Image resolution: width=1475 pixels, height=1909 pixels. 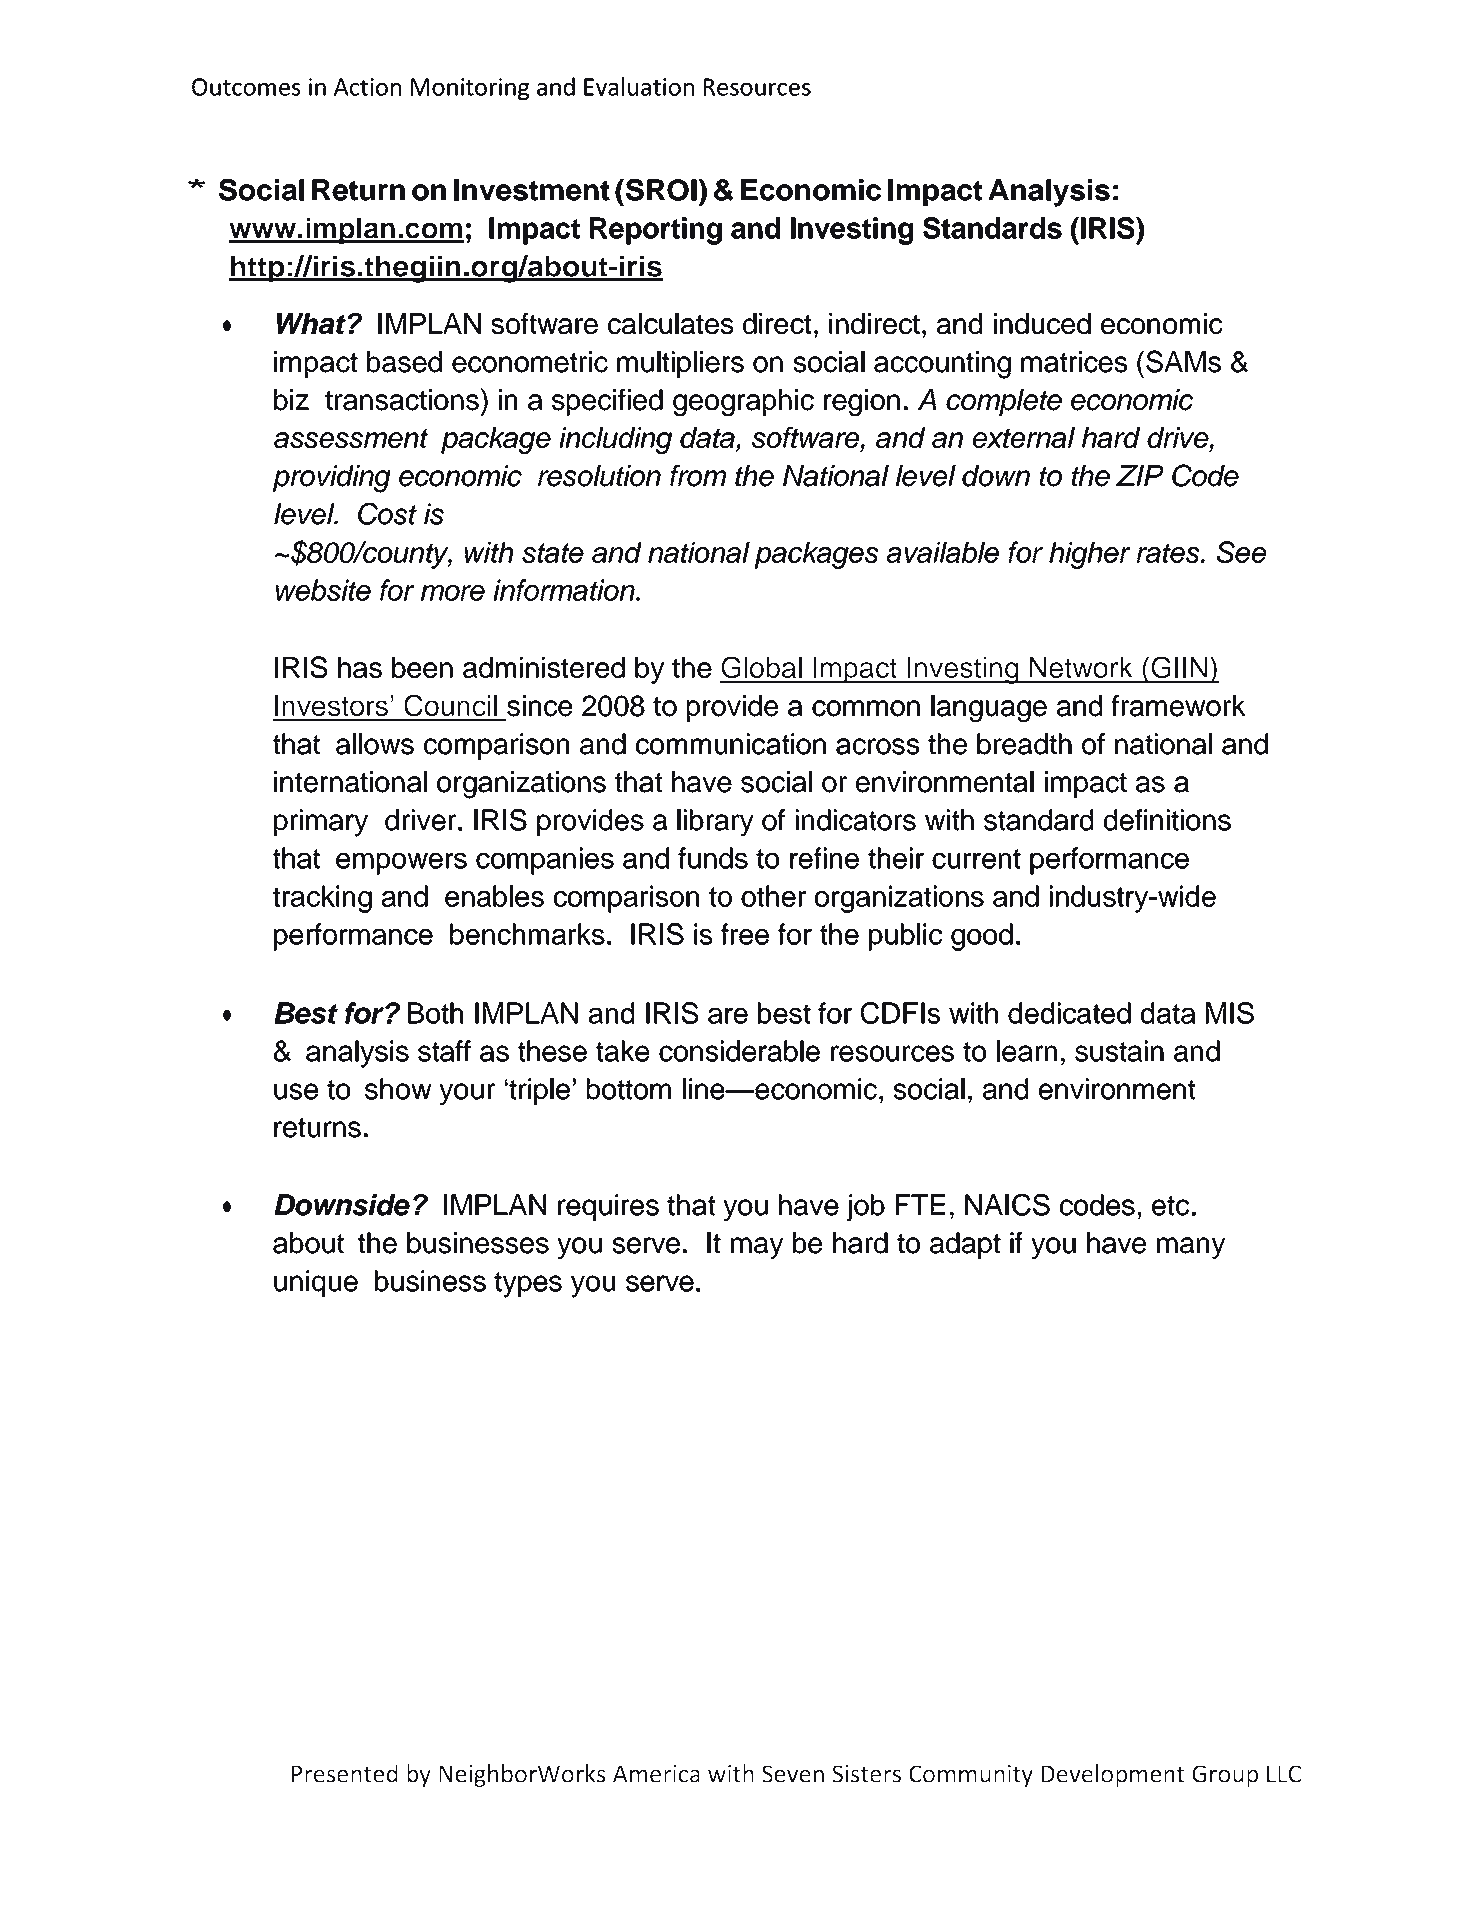 What do you see at coordinates (639, 86) in the screenshot?
I see `Evaluation` at bounding box center [639, 86].
